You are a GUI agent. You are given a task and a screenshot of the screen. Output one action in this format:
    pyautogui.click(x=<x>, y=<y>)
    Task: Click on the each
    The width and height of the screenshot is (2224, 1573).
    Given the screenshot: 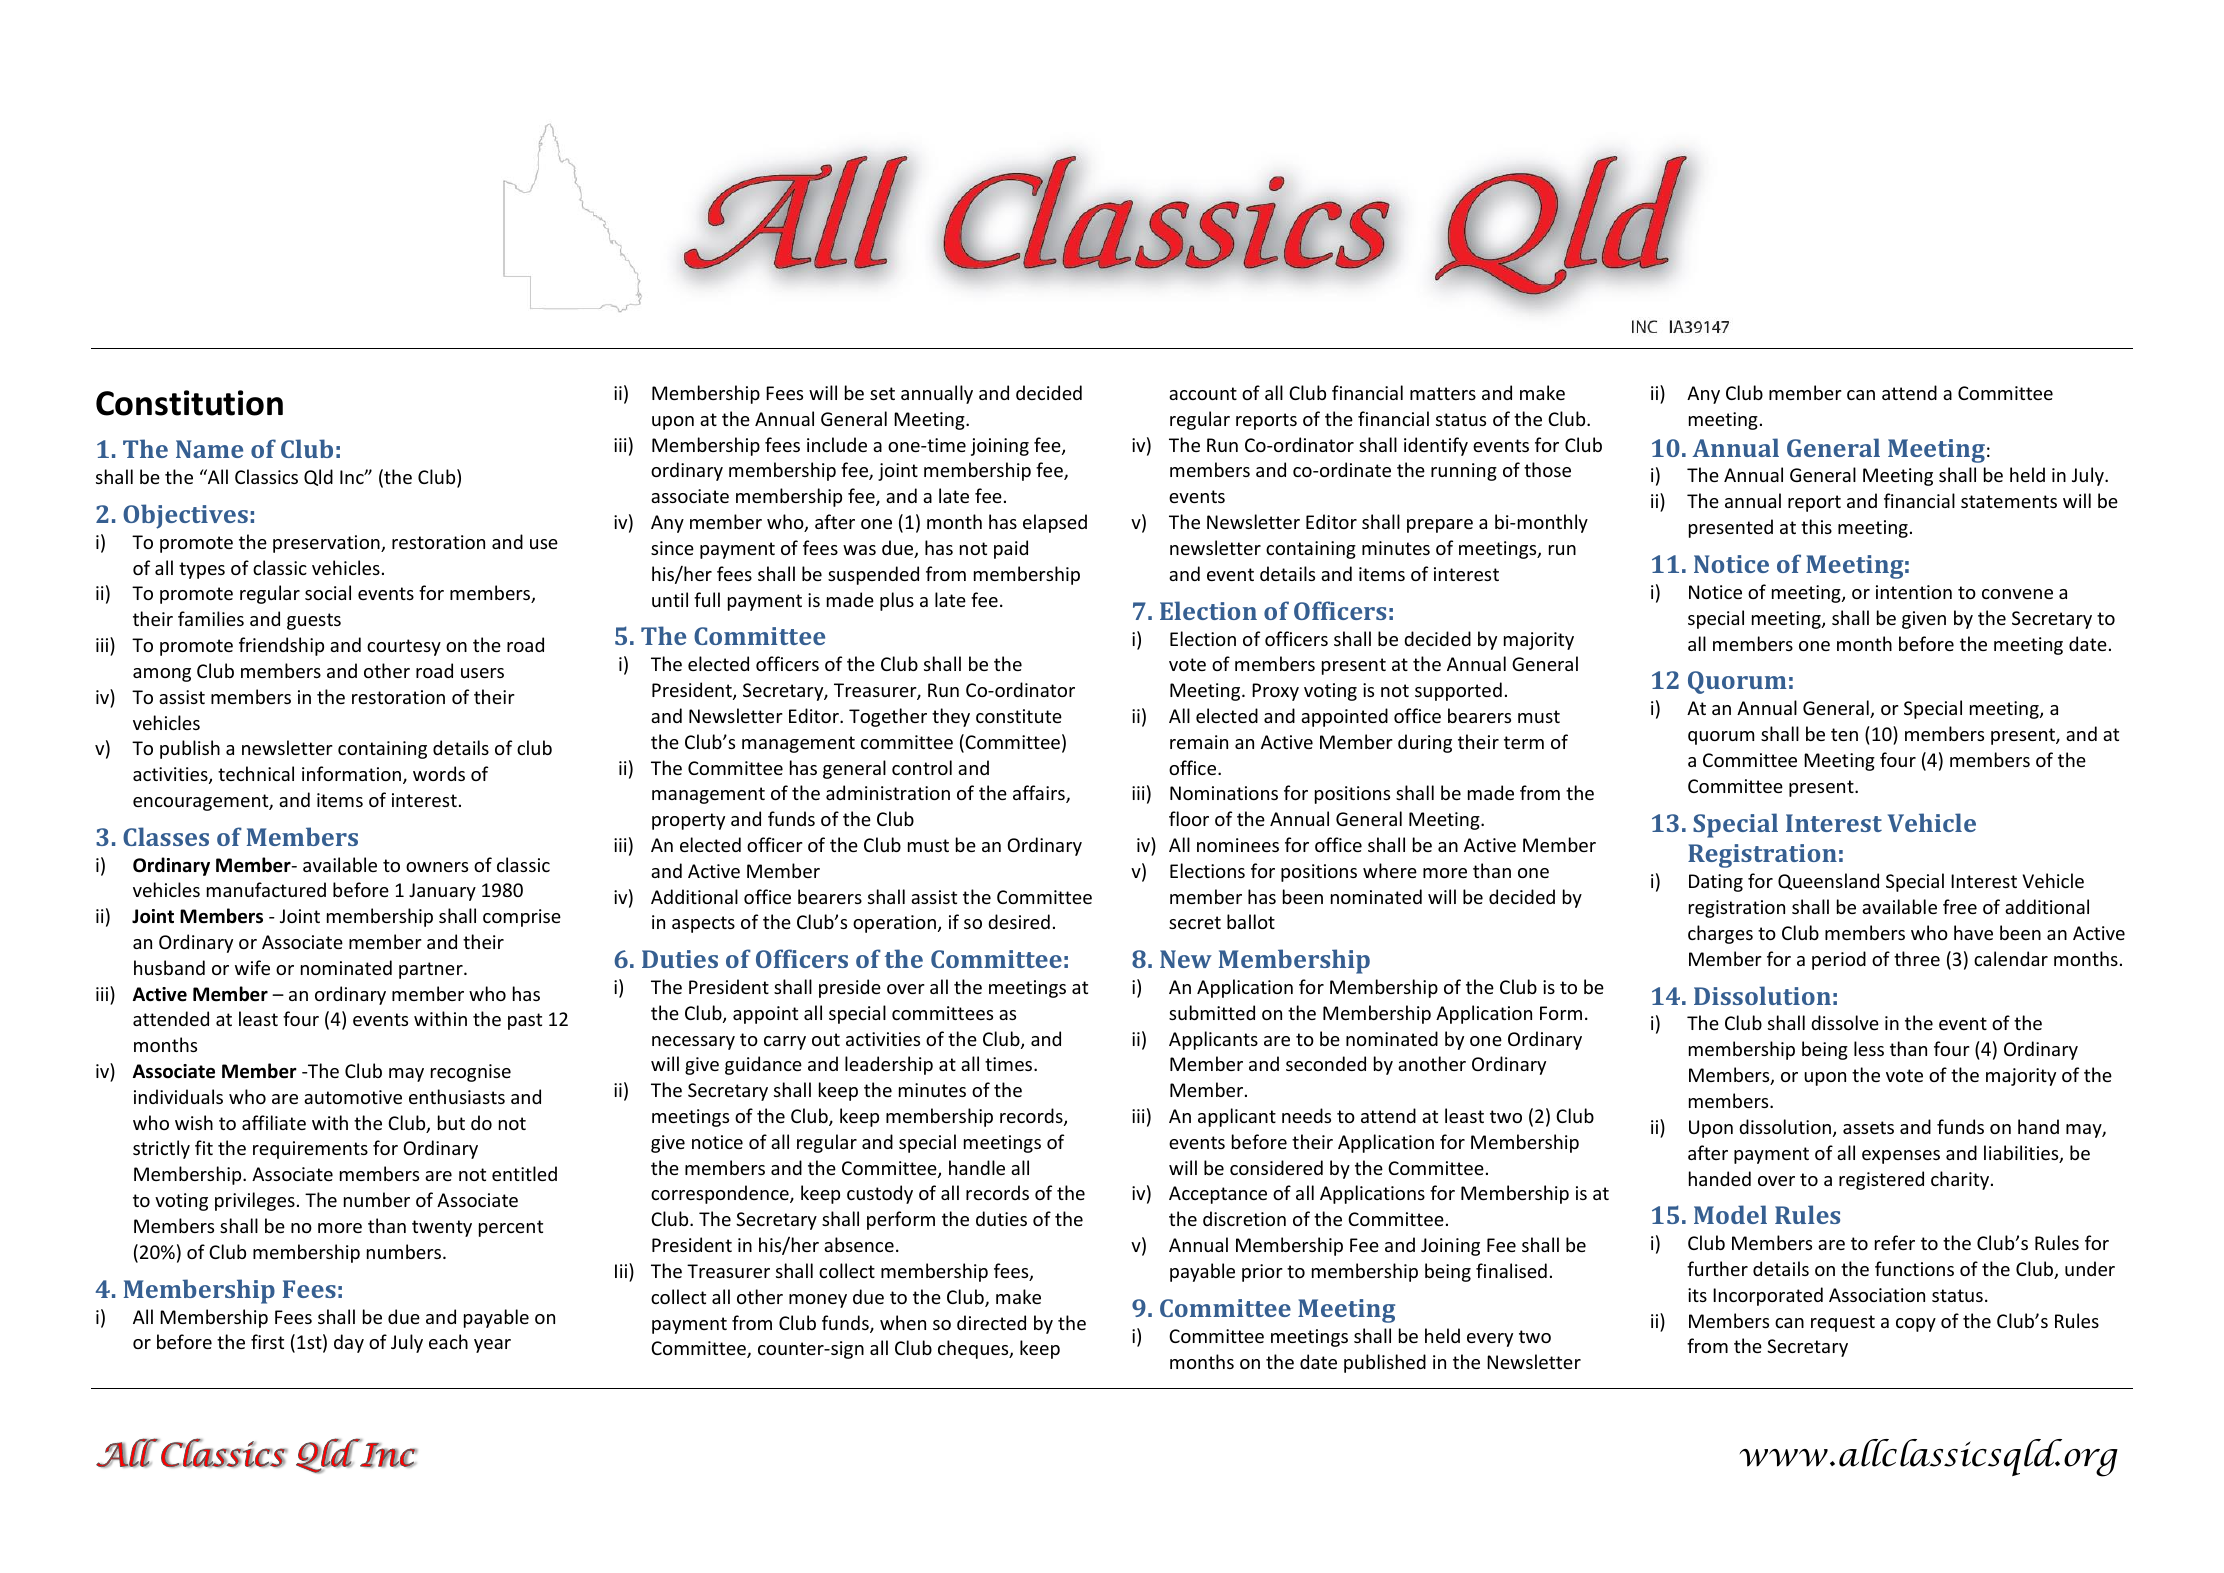 What is the action you would take?
    pyautogui.click(x=448, y=1341)
